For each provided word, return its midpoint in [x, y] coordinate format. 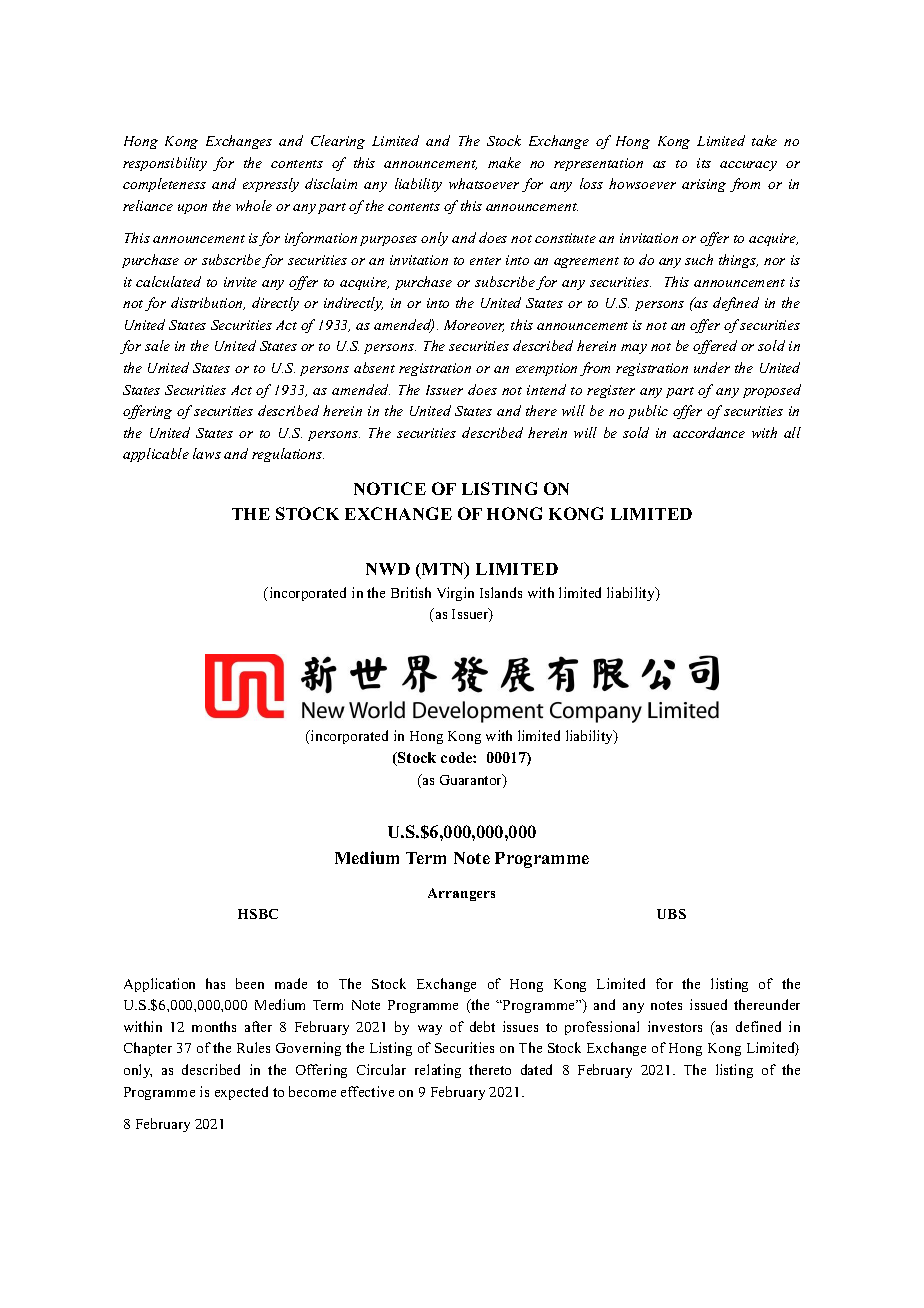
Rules [253, 1047]
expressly [271, 185]
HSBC [258, 914]
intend [546, 389]
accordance [709, 432]
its [704, 163]
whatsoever [484, 183]
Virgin [455, 594]
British [411, 592]
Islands [501, 592]
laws [207, 453]
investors [675, 1026]
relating [438, 1071]
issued [708, 1004]
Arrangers [461, 894]
